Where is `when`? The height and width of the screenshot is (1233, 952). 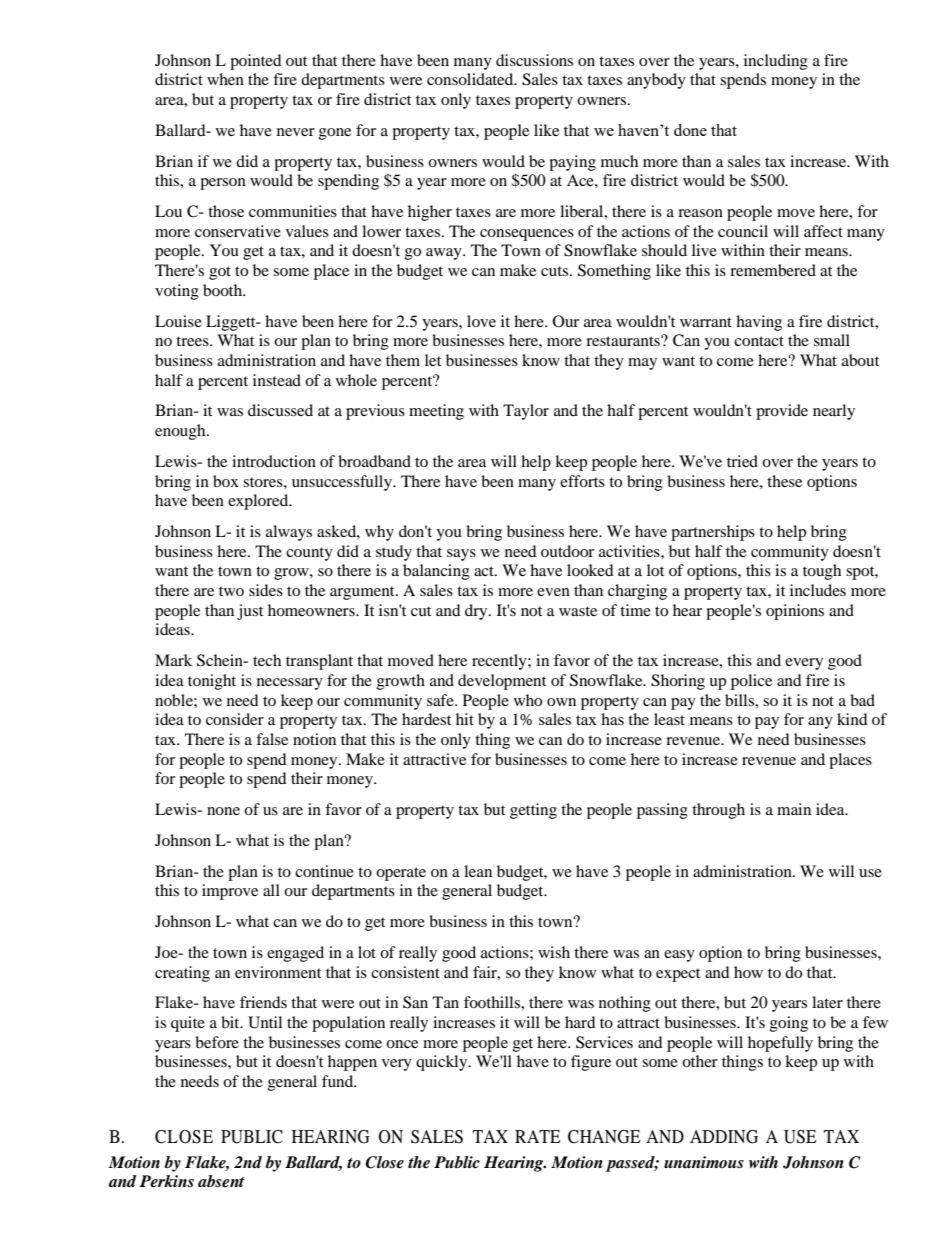
when is located at coordinates (225, 79).
